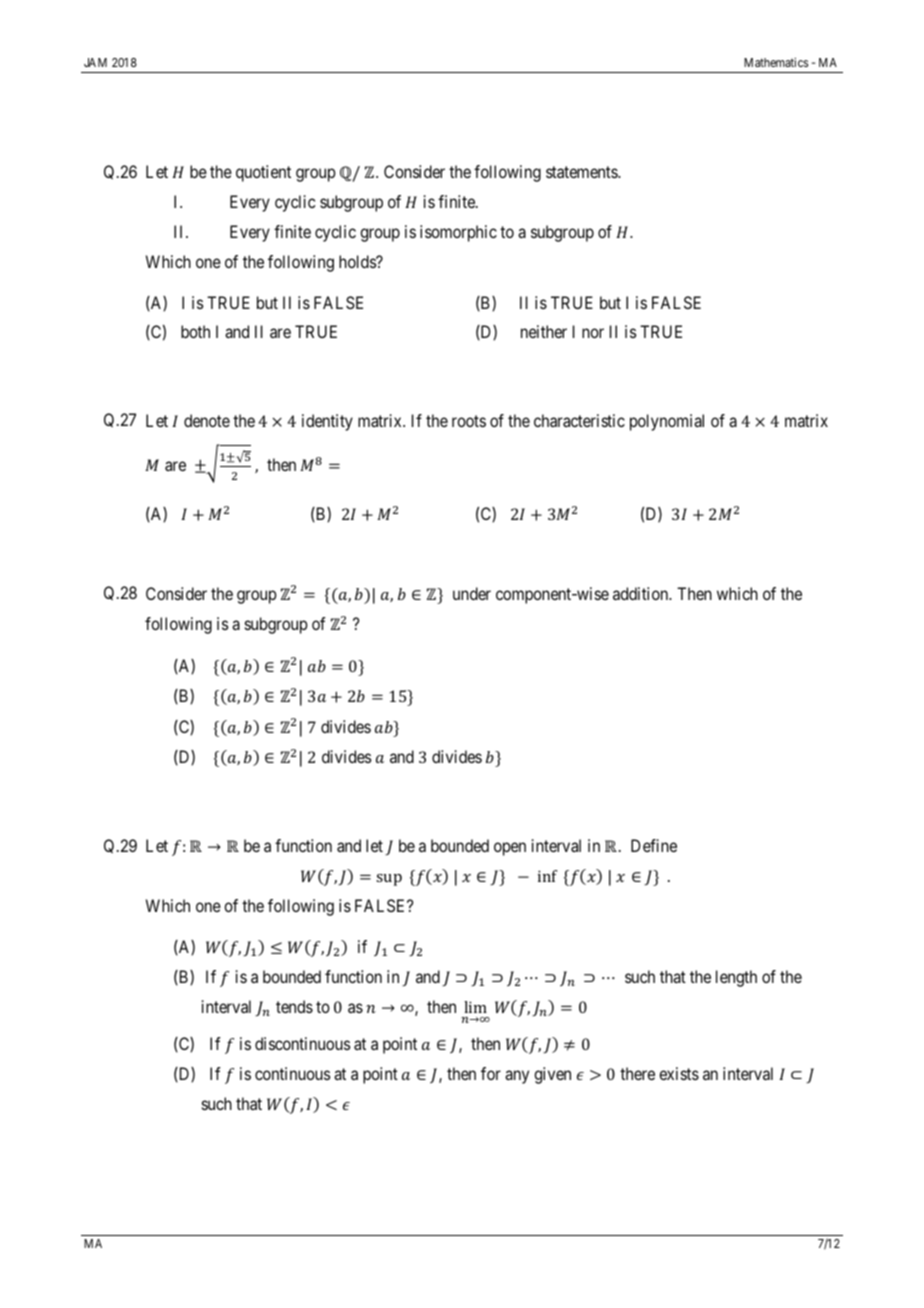 The image size is (924, 1308). Describe the element at coordinates (776, 62) in the page. I see `Mathematics` at that location.
